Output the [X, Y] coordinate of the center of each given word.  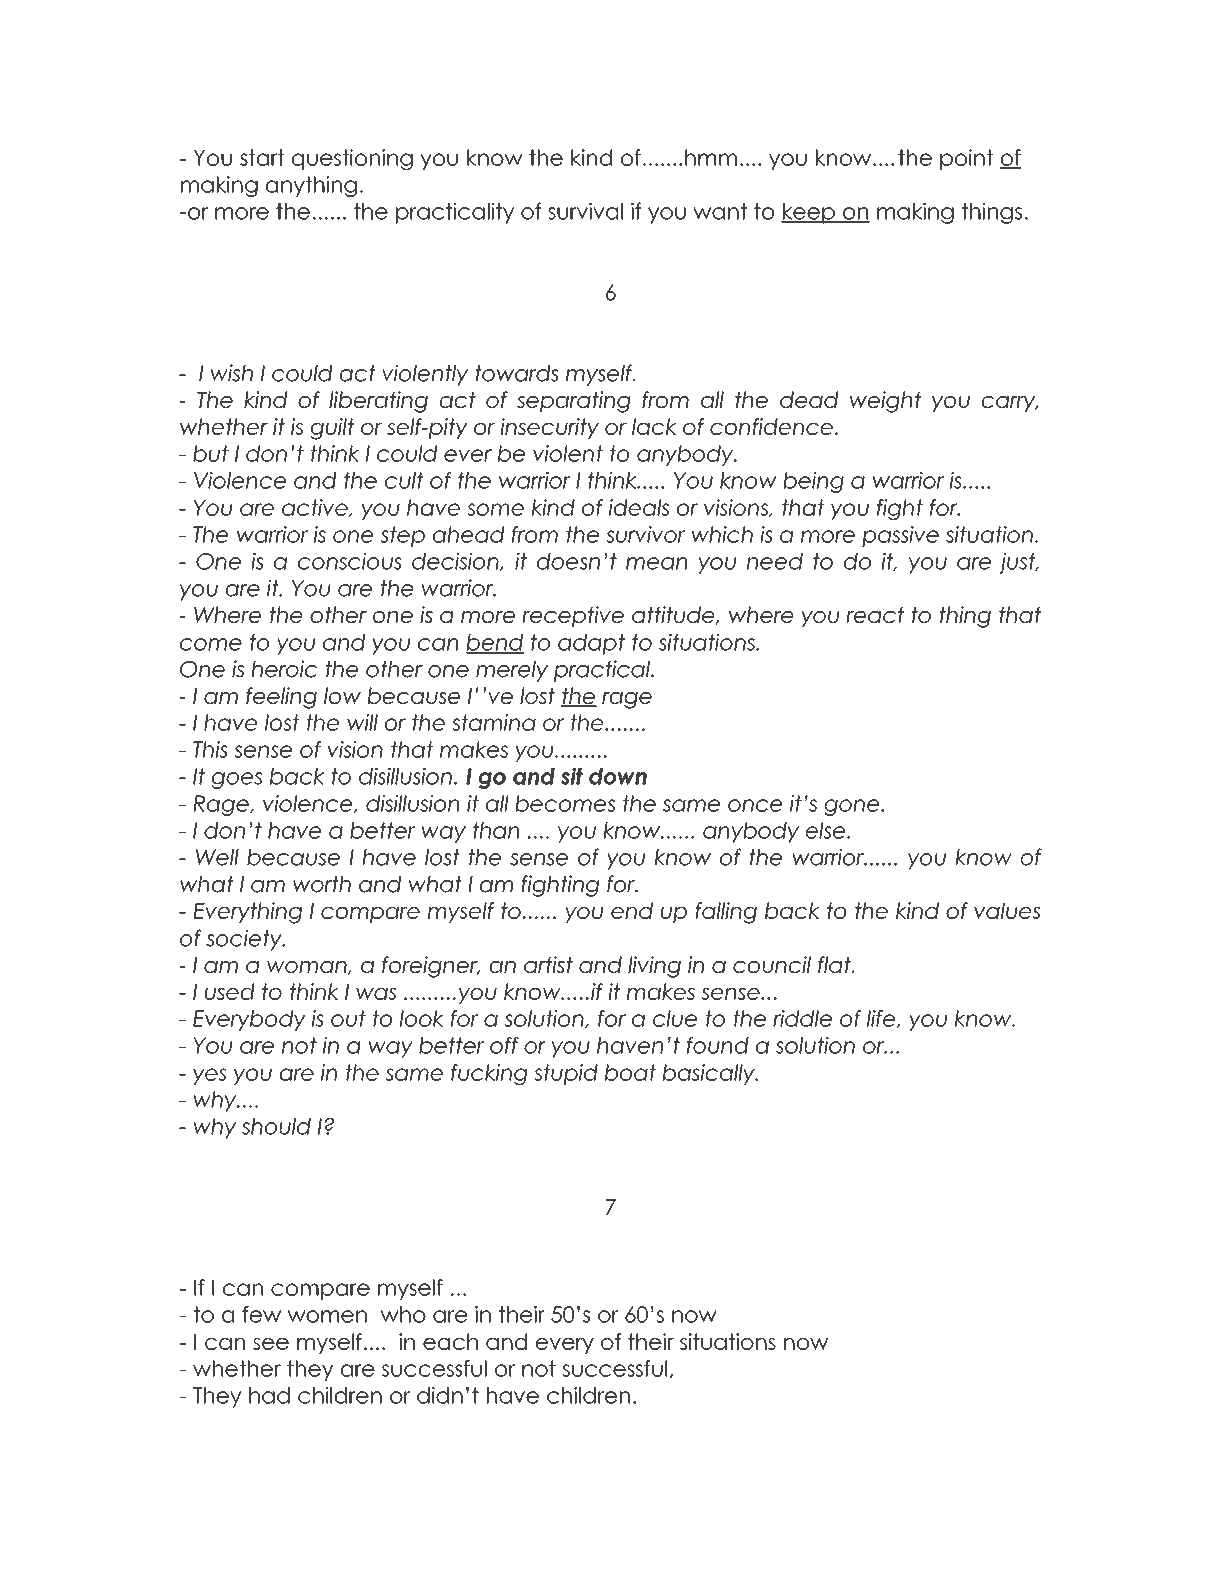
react [875, 615]
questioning [352, 159]
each [450, 1341]
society [245, 940]
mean [656, 563]
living [654, 967]
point [966, 159]
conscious [350, 561]
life [882, 1019]
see [271, 1344]
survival [585, 211]
